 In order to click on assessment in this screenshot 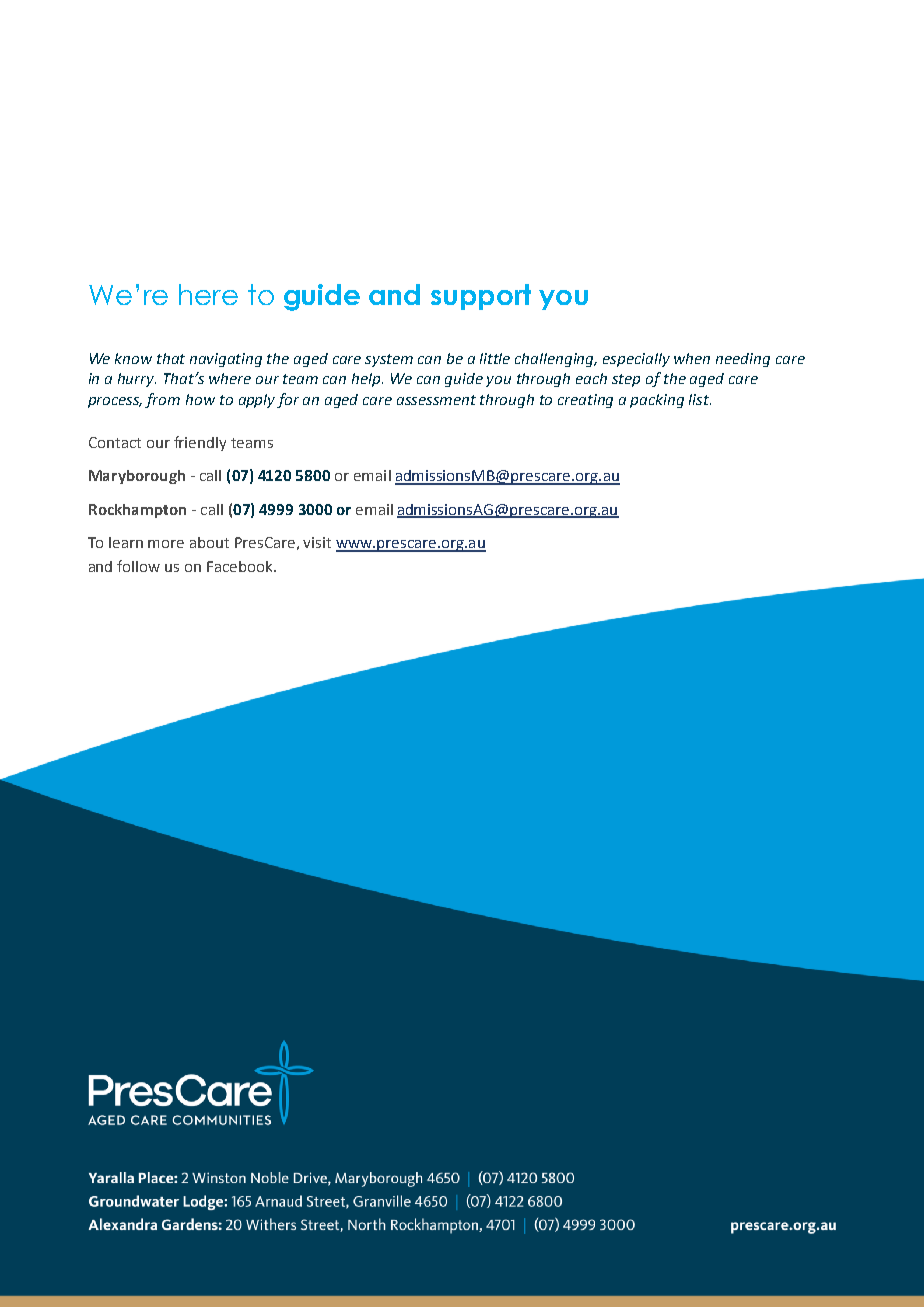, I will do `click(436, 400)`.
